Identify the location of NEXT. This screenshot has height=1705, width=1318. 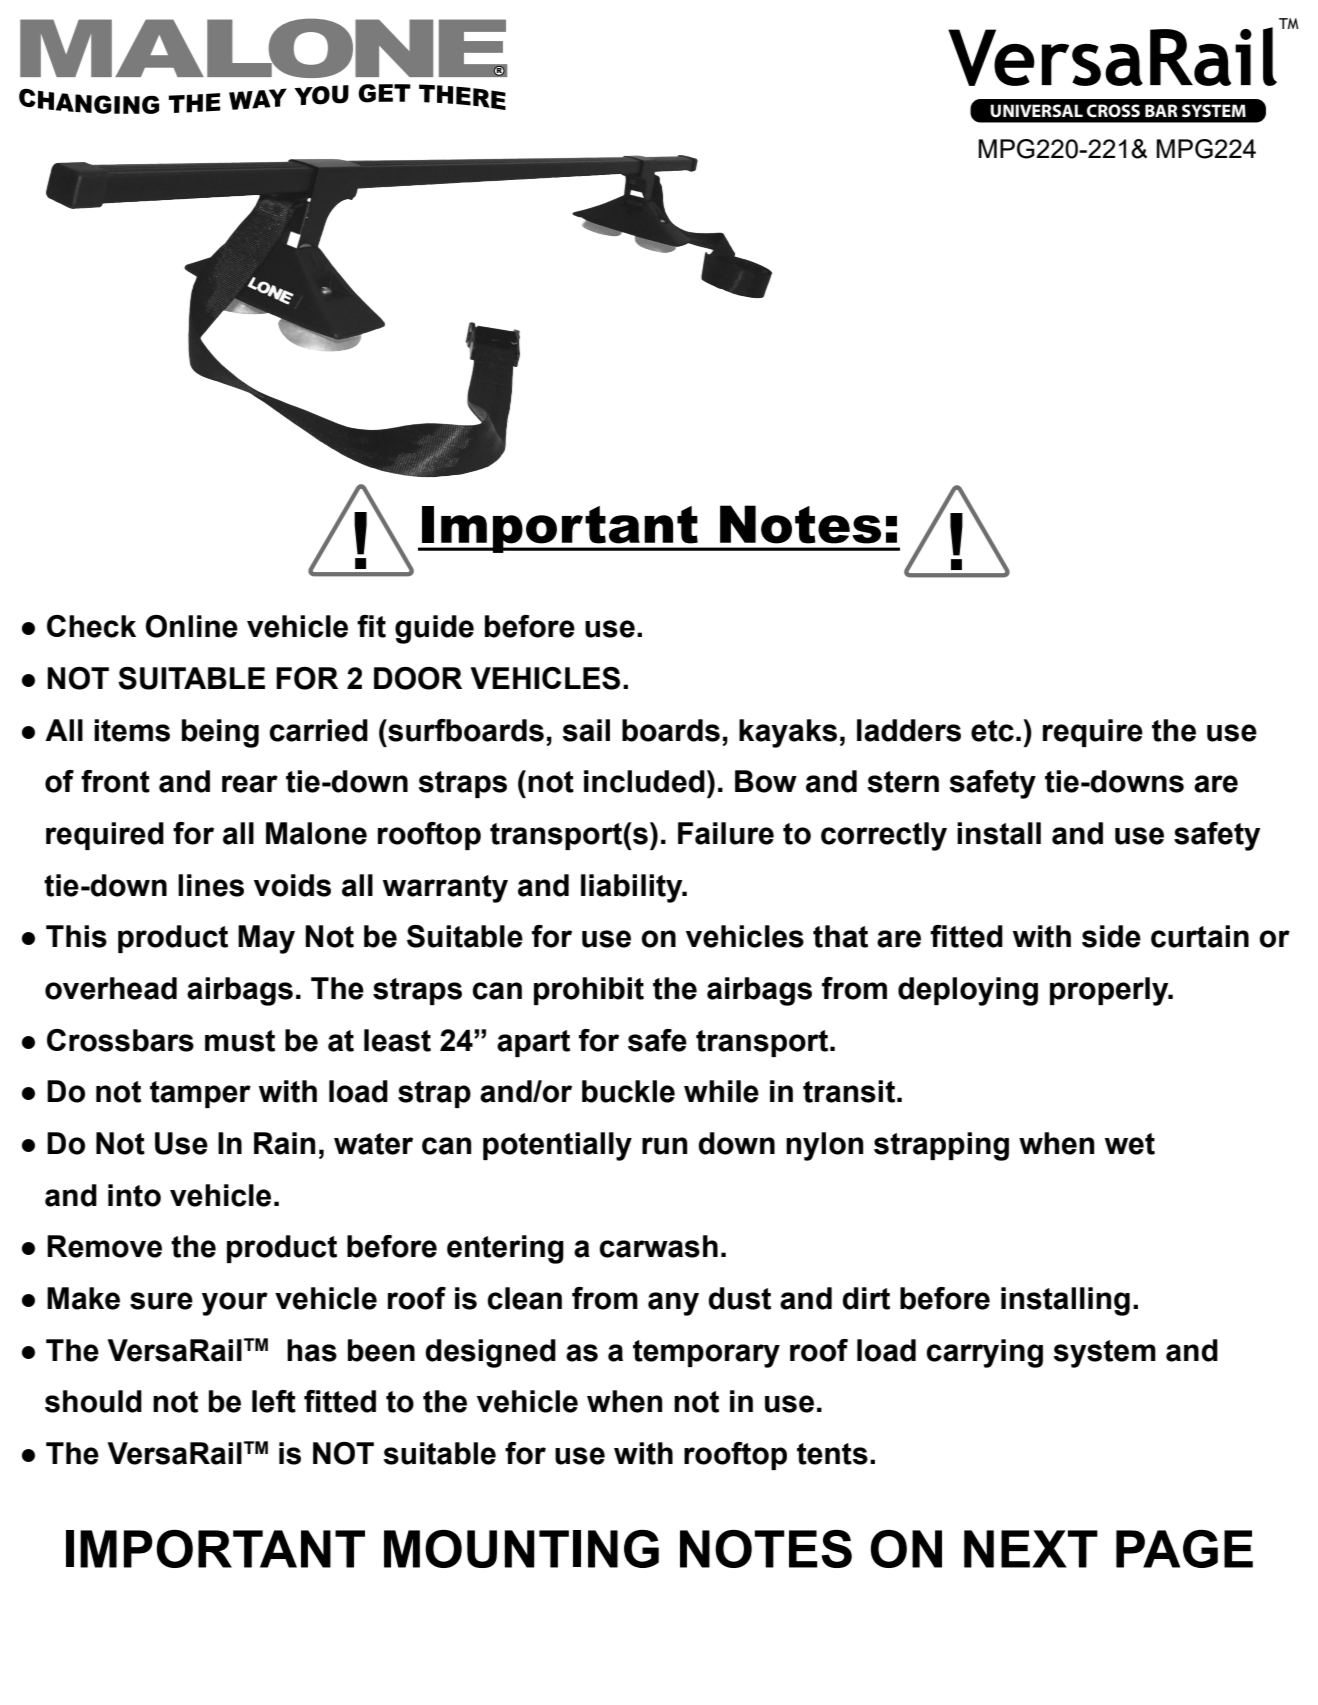
(1031, 1549).
